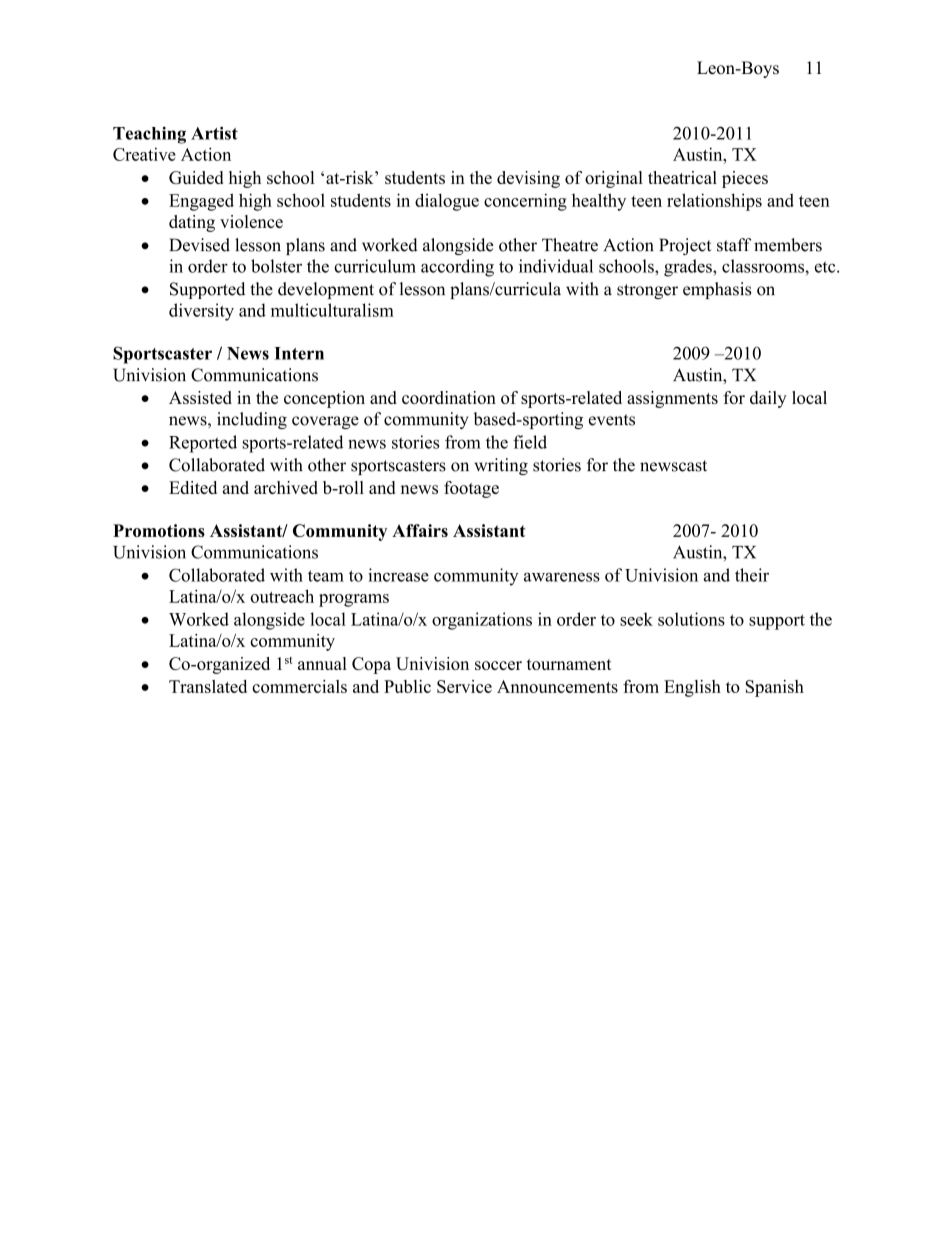 The width and height of the page is (952, 1233). Describe the element at coordinates (471, 489) in the page. I see `footage` at that location.
